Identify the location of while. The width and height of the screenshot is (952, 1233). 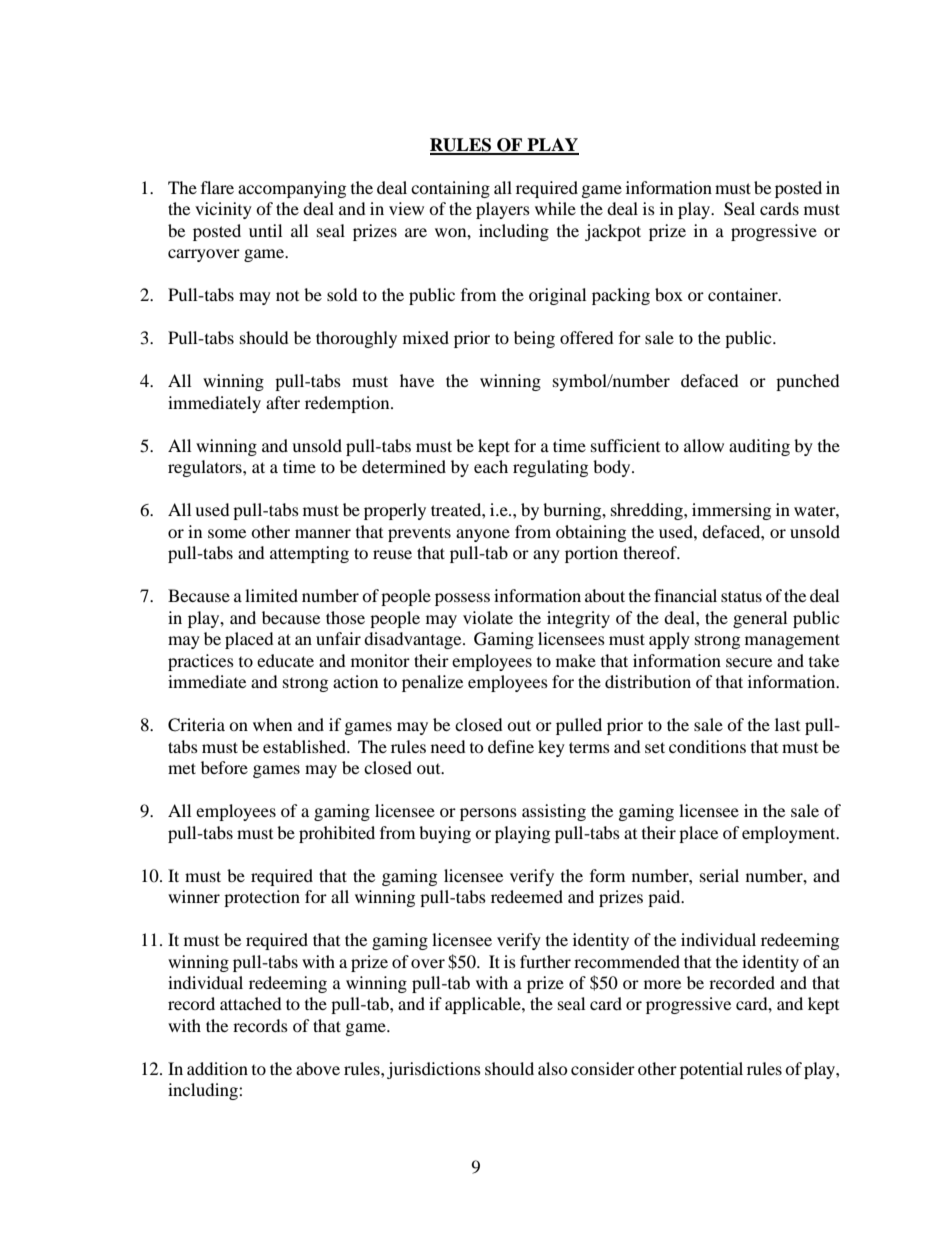
(555, 208).
